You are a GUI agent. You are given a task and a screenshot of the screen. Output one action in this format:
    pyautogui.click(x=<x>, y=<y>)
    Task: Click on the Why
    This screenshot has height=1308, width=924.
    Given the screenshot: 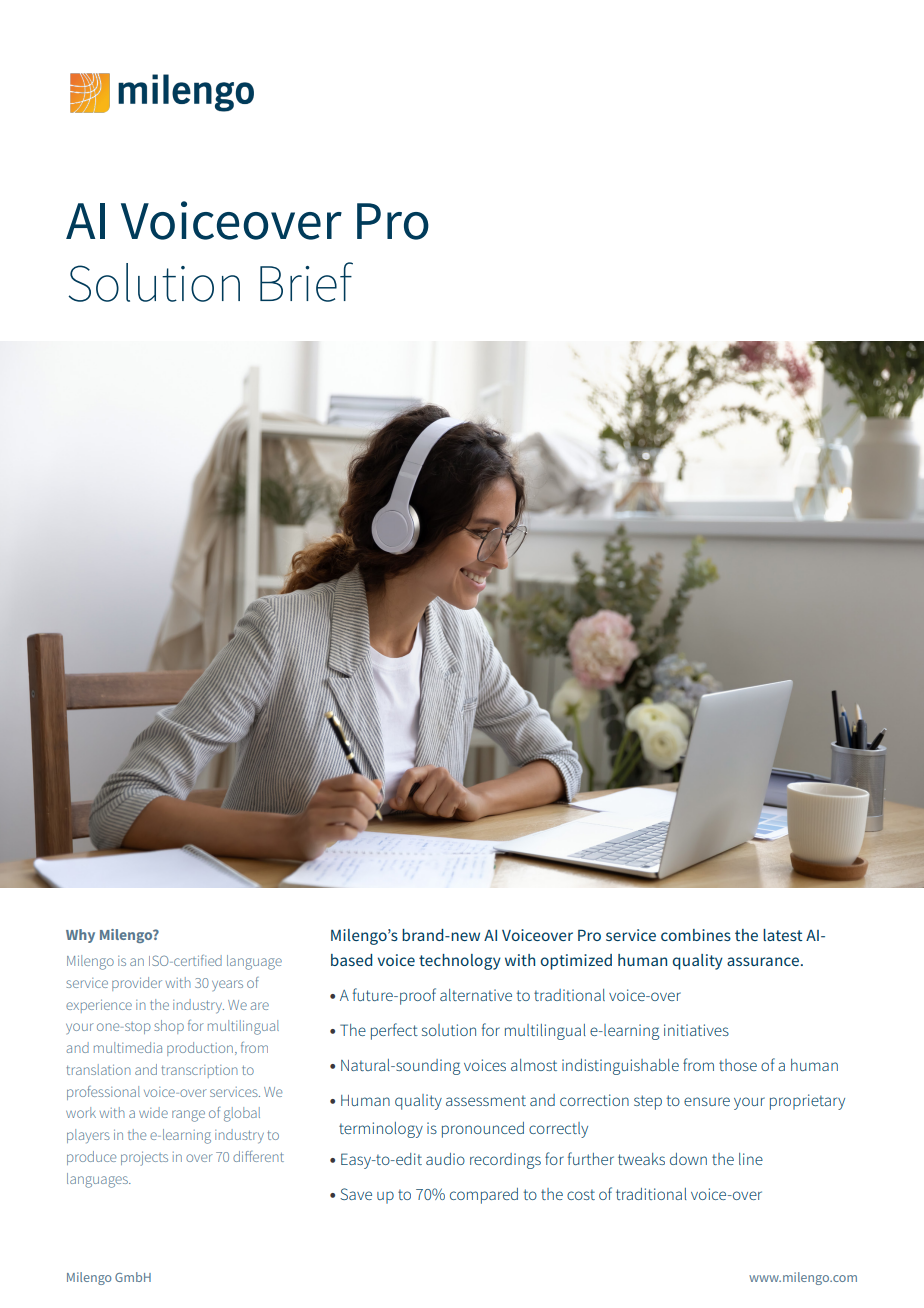 What is the action you would take?
    pyautogui.click(x=80, y=936)
